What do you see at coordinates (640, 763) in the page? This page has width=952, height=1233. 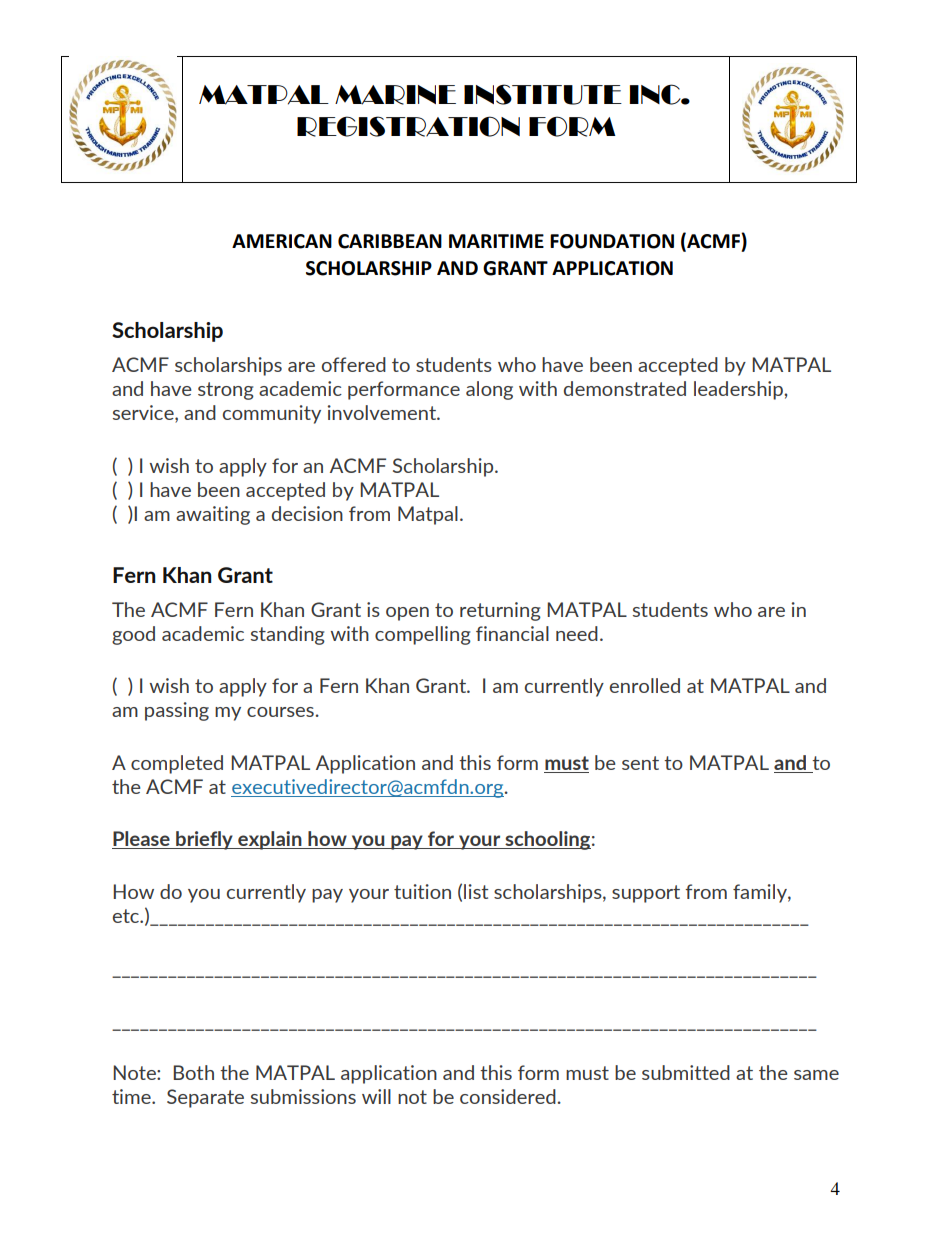 I see `sent` at bounding box center [640, 763].
